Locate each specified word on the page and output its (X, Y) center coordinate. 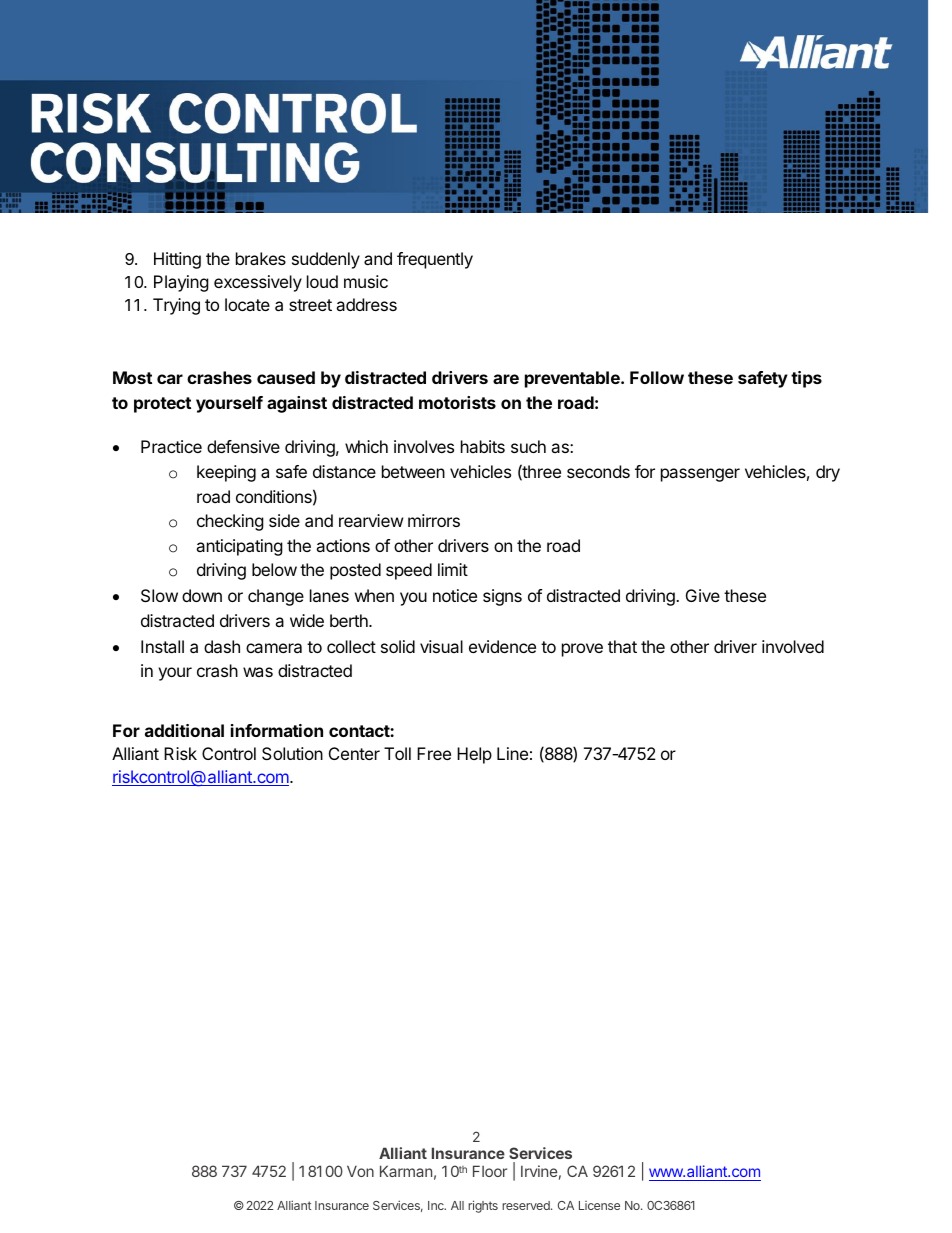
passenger (700, 475)
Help (474, 755)
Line (512, 753)
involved (793, 646)
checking (230, 522)
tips (806, 379)
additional (184, 730)
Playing (181, 283)
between (413, 471)
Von (360, 1171)
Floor (490, 1171)
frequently (435, 260)
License (599, 1205)
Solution (292, 753)
